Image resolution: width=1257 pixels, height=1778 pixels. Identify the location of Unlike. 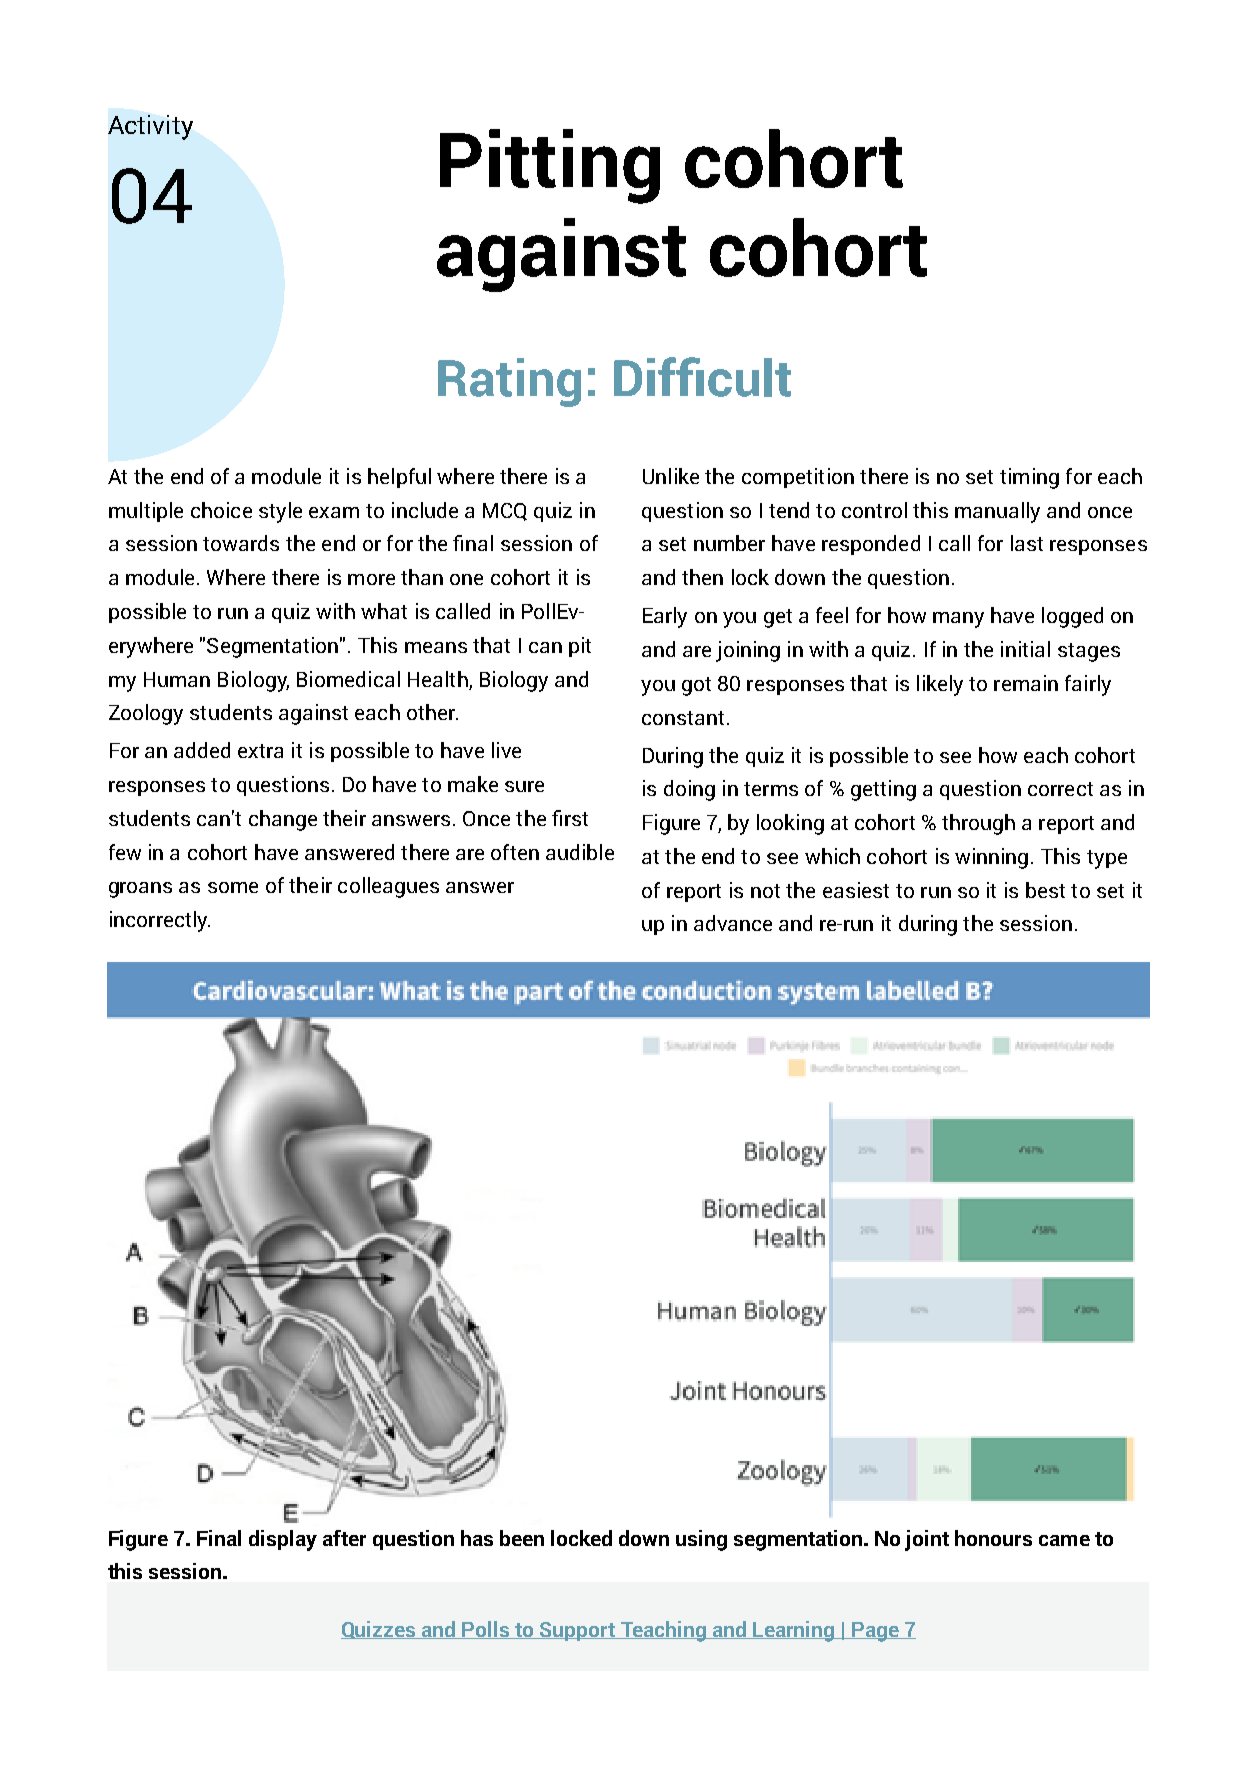
(671, 476).
